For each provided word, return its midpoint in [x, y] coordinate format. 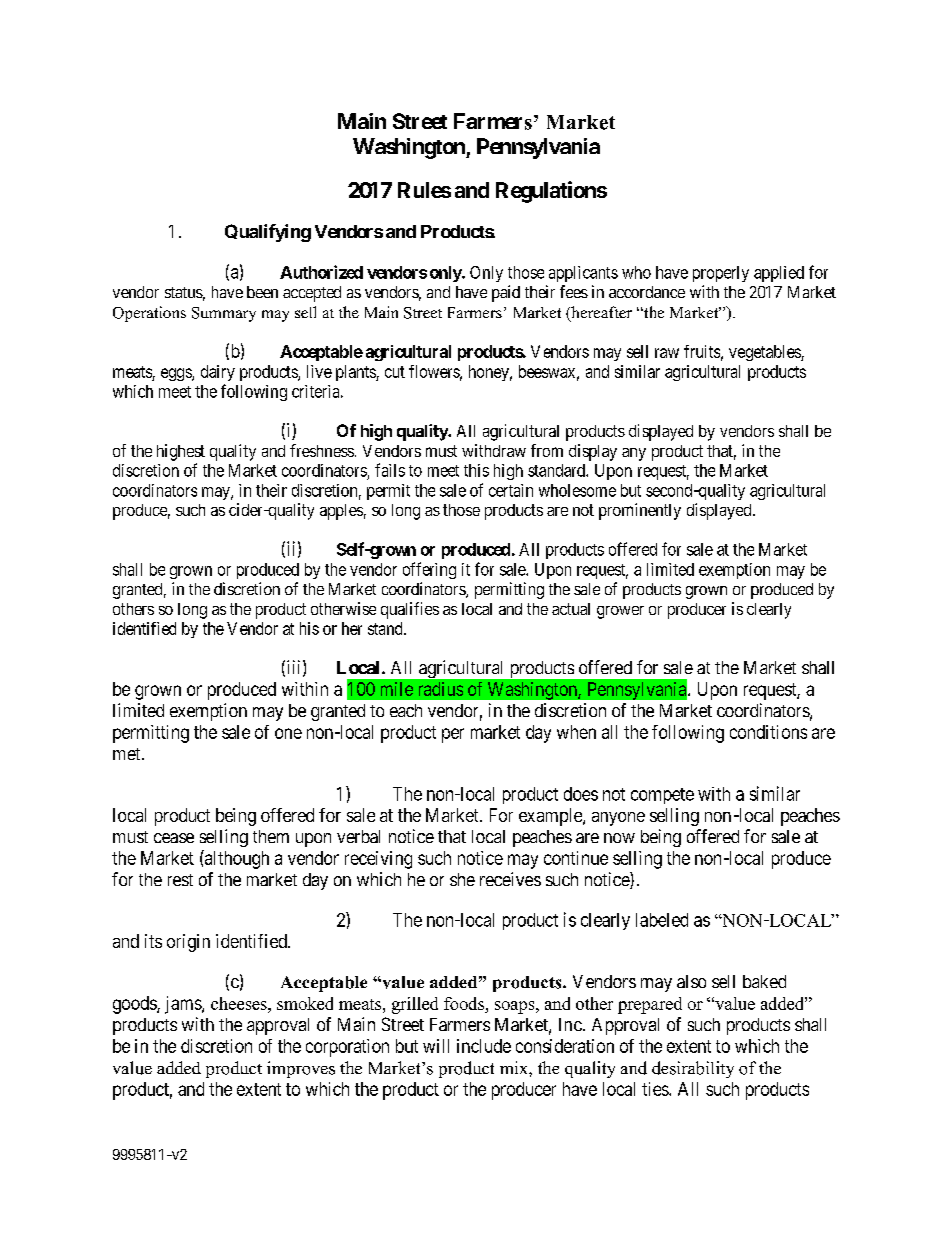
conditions [768, 732]
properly [721, 274]
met [128, 754]
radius [441, 689]
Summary [224, 314]
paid [506, 293]
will [436, 1046]
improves [301, 1069]
